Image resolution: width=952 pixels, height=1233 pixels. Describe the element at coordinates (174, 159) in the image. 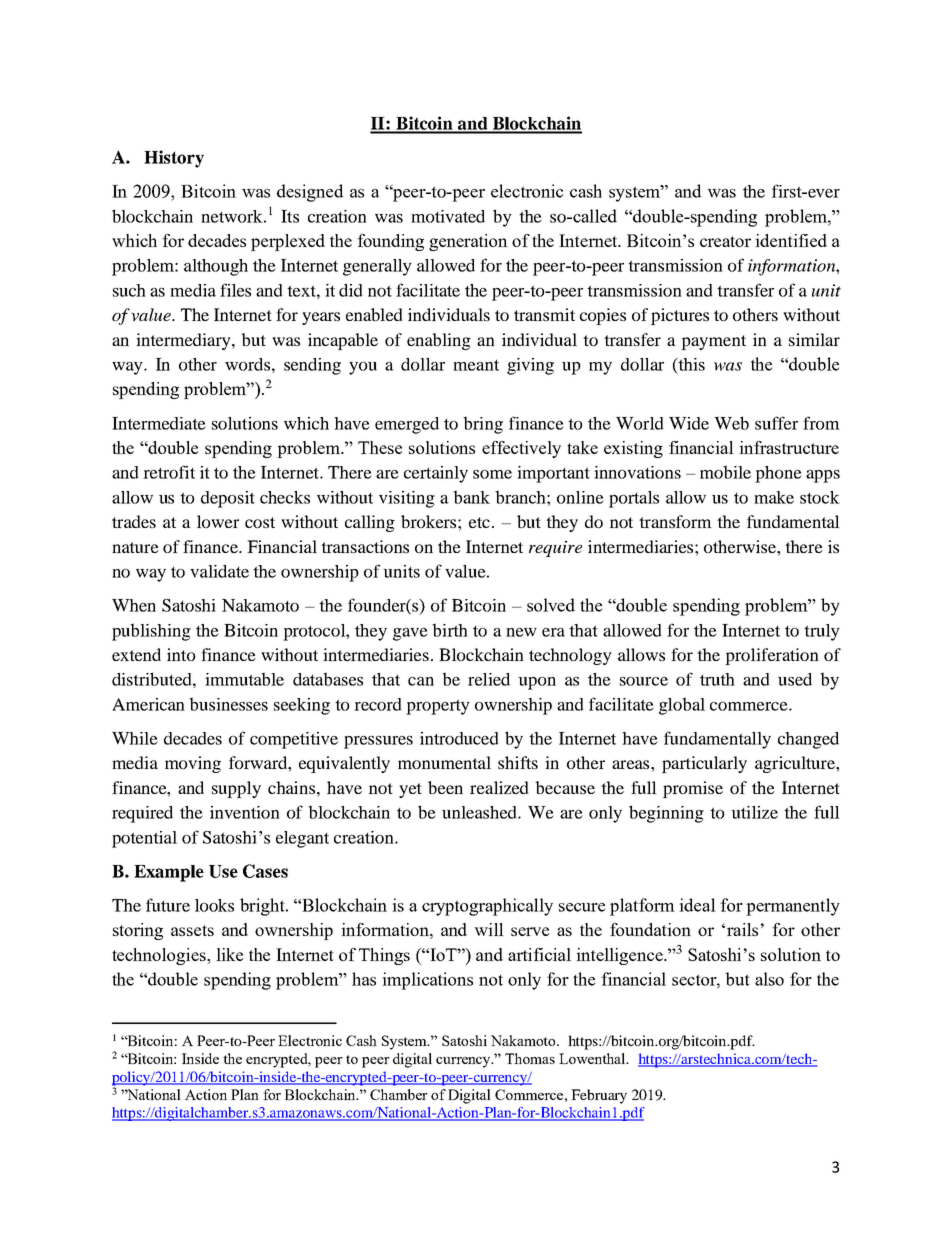

I see `History` at that location.
